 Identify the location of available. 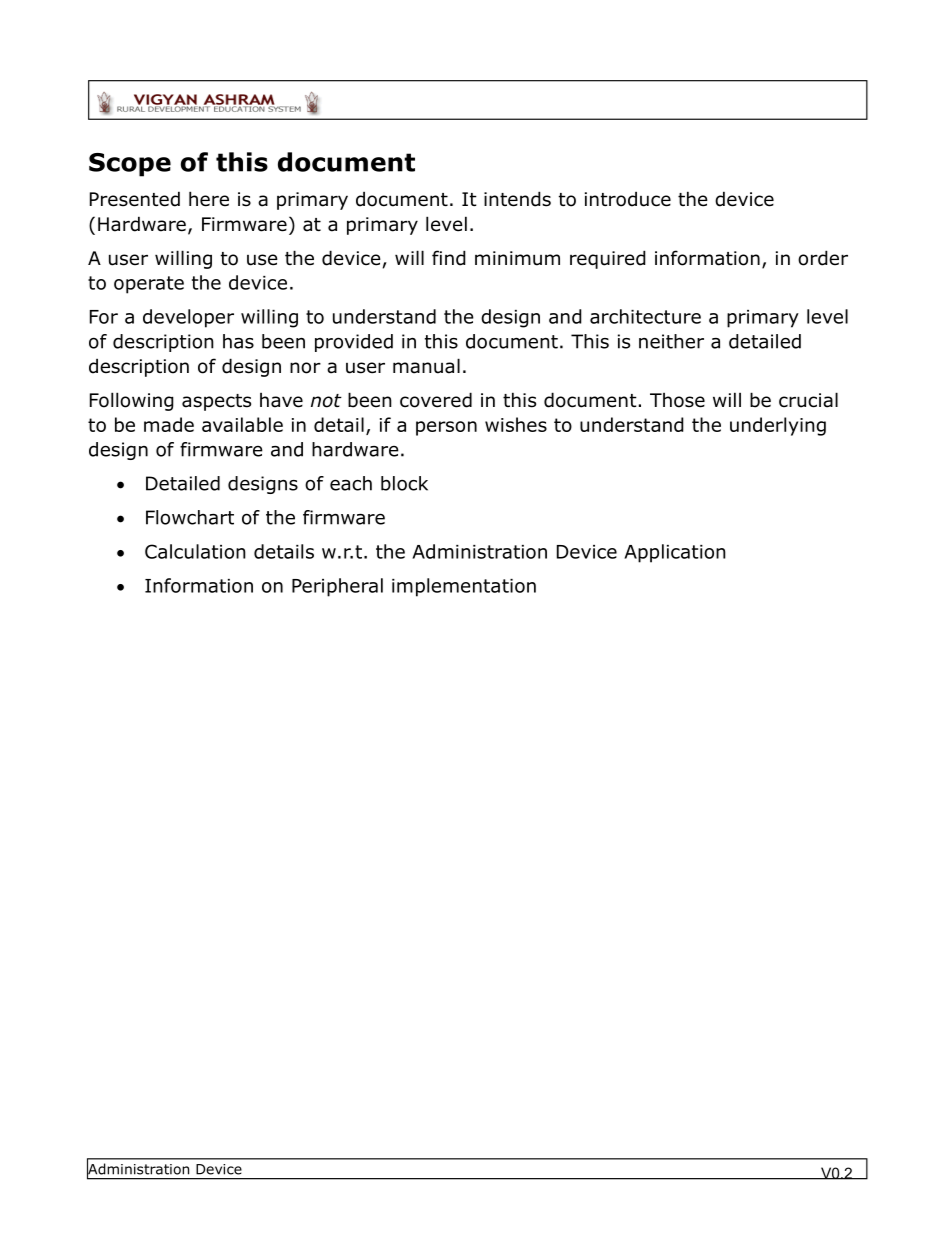
(242, 424).
